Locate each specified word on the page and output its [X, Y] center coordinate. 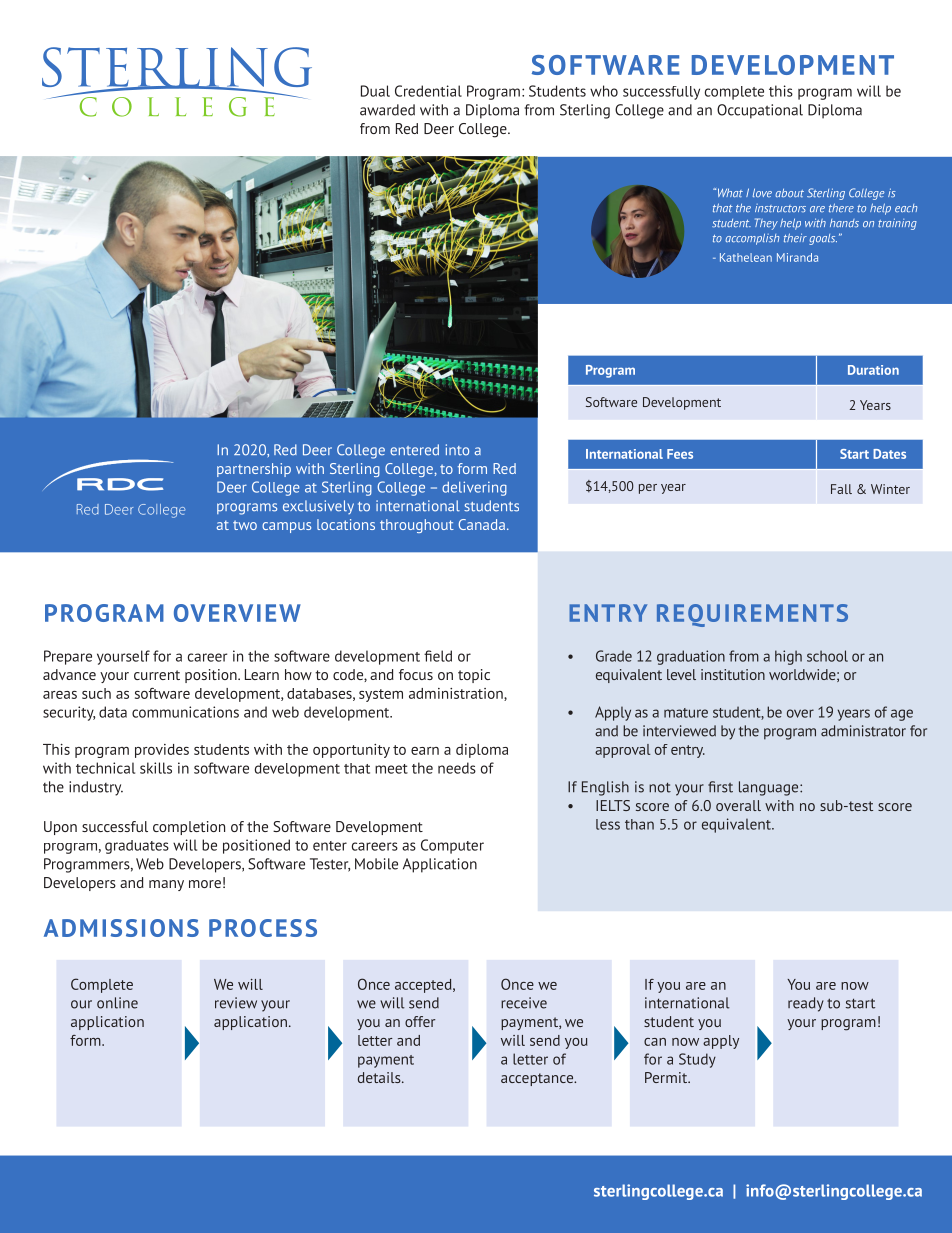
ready [806, 1004]
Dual [375, 91]
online [117, 1003]
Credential [428, 91]
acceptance [538, 1079]
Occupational [760, 111]
